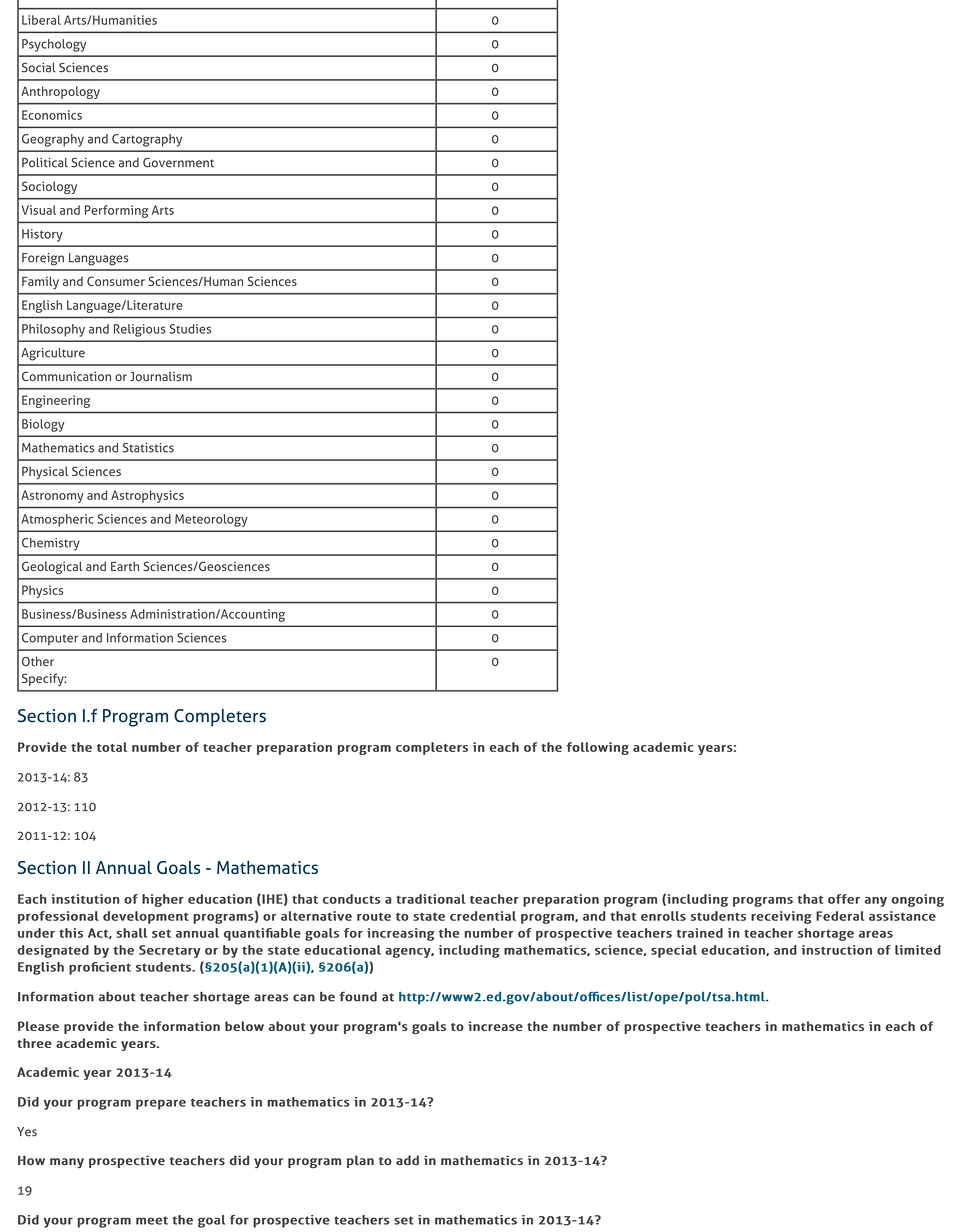  What do you see at coordinates (27, 1132) in the screenshot?
I see `Yes` at bounding box center [27, 1132].
